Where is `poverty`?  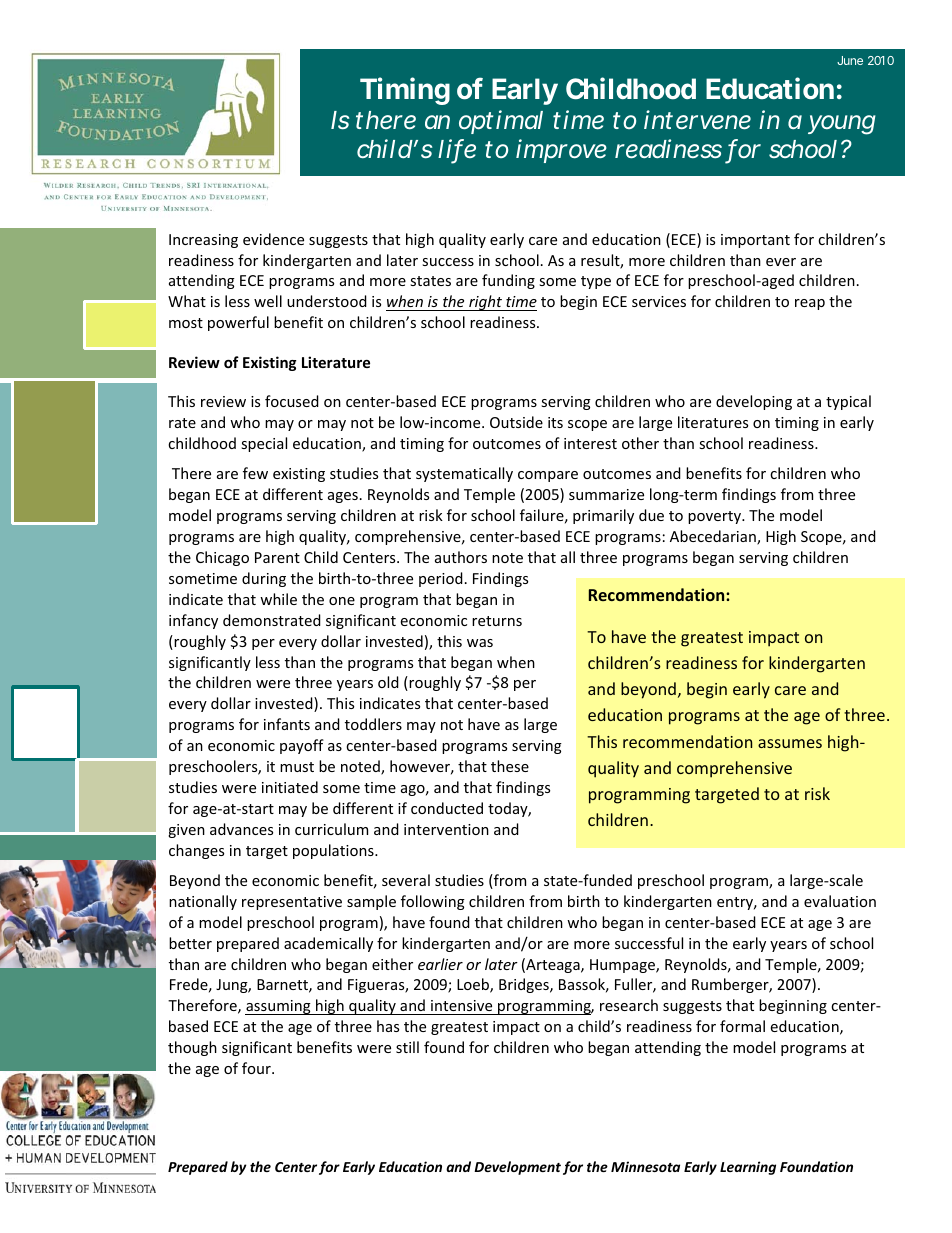
poverty is located at coordinates (715, 517).
